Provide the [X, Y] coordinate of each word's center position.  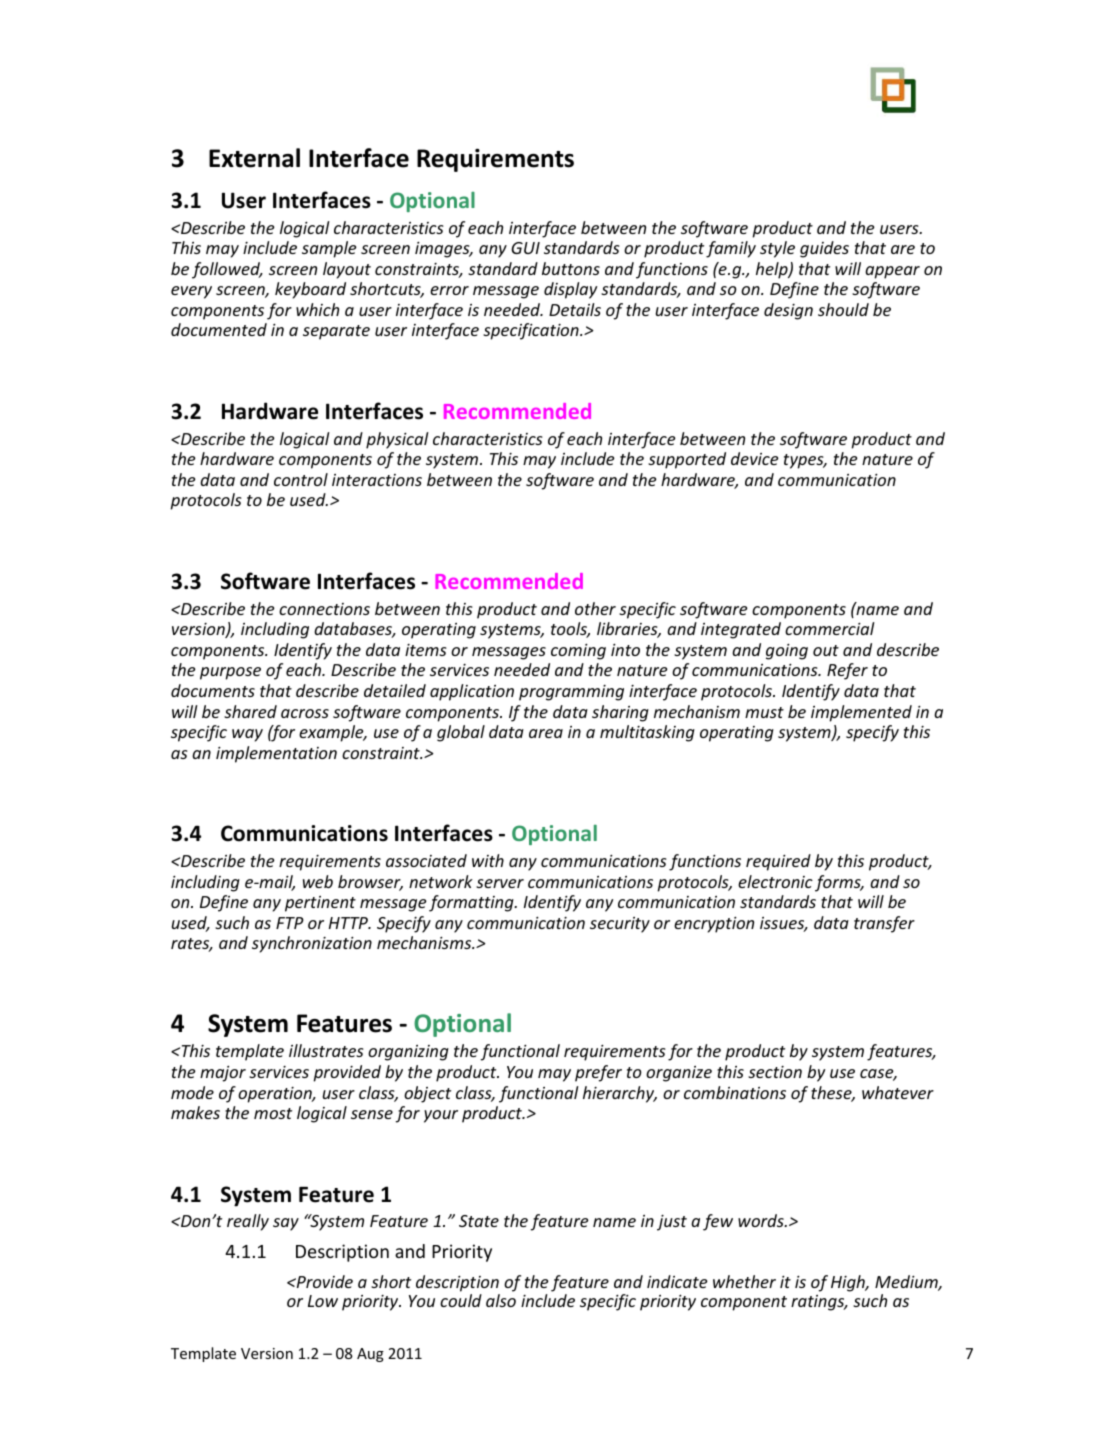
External [254, 158]
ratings [819, 1303]
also [501, 1300]
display [570, 290]
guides [824, 249]
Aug [370, 1355]
